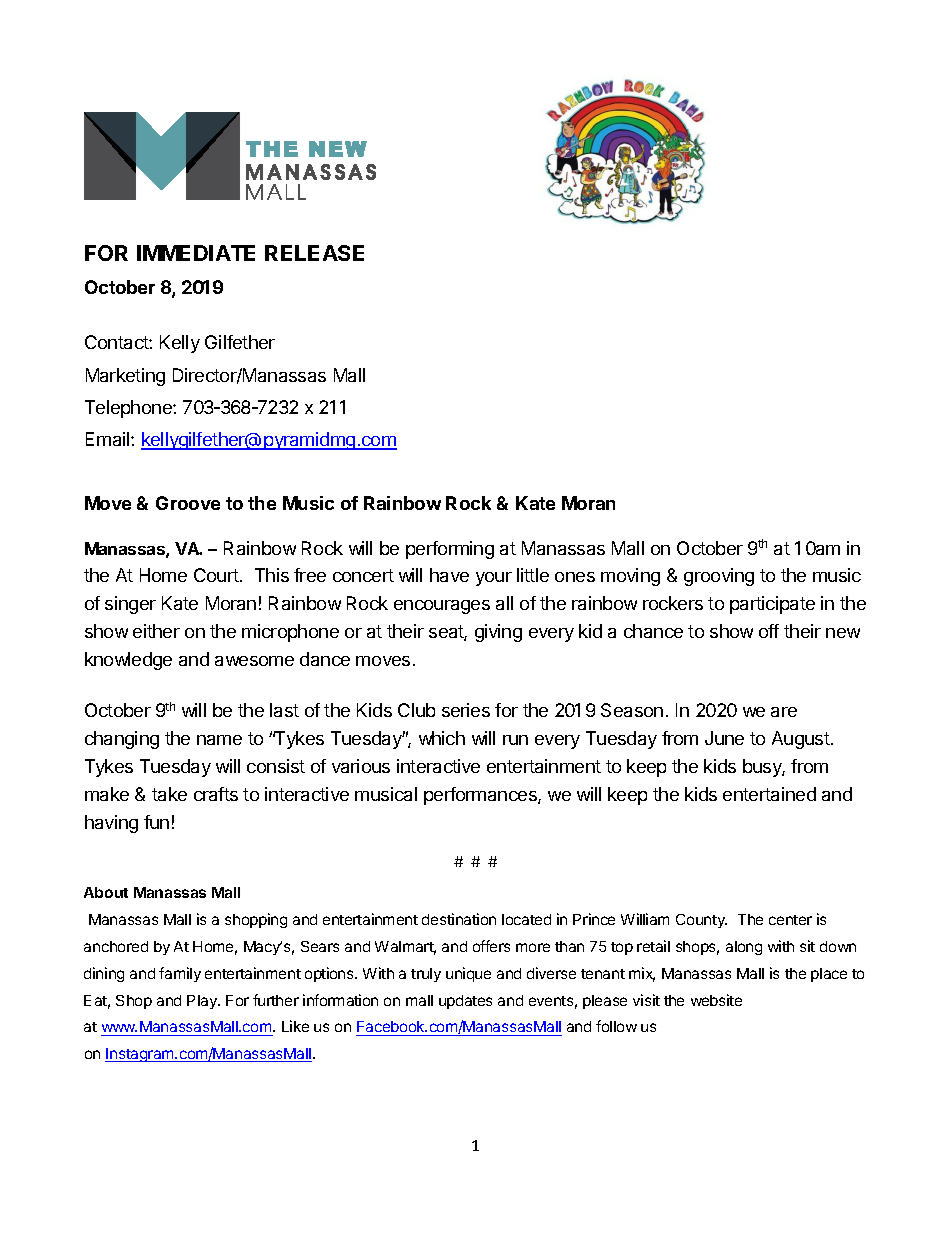 This screenshot has width=952, height=1233. What do you see at coordinates (196, 253) in the screenshot?
I see `IMMEDIATE` at bounding box center [196, 253].
